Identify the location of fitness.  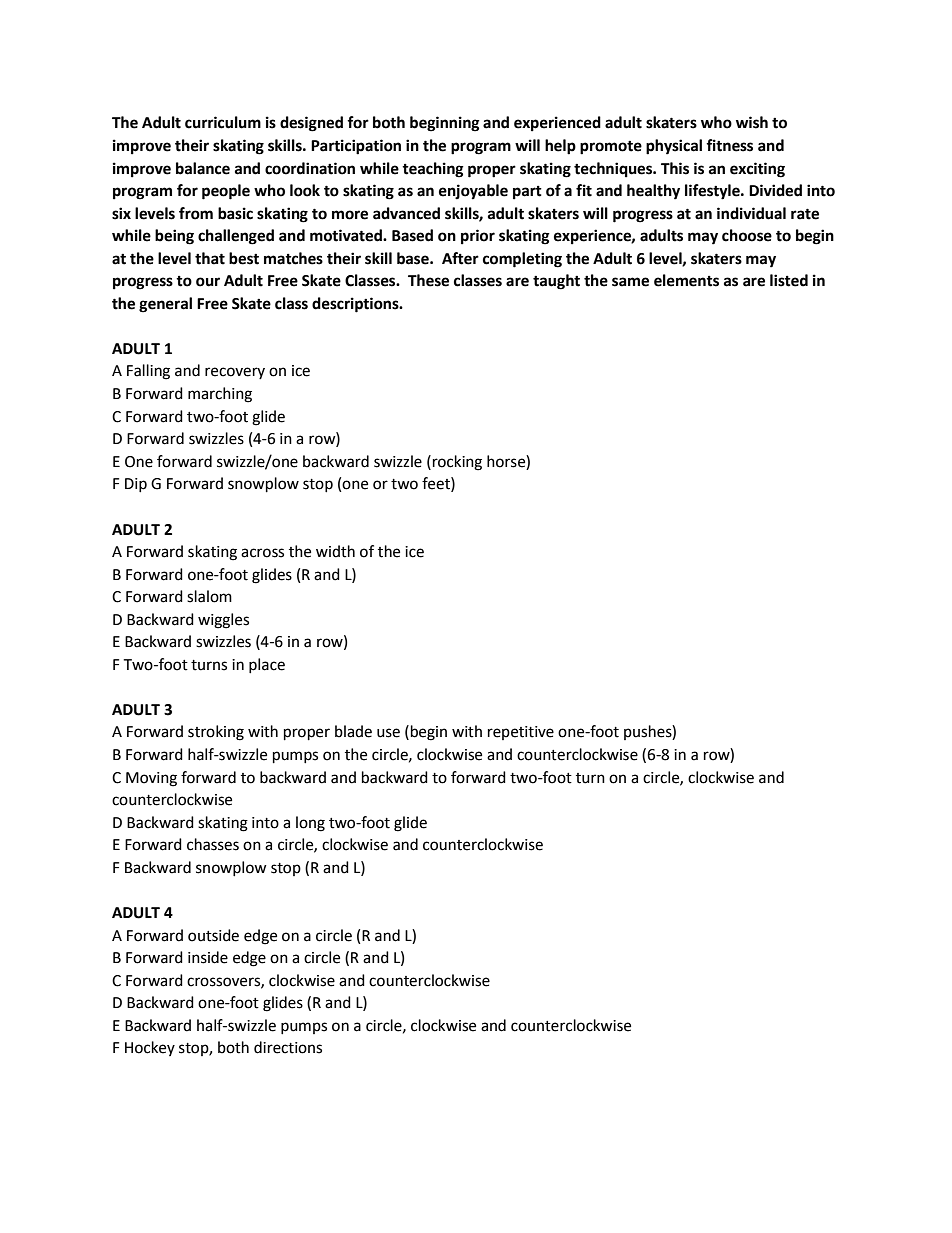
(729, 145).
